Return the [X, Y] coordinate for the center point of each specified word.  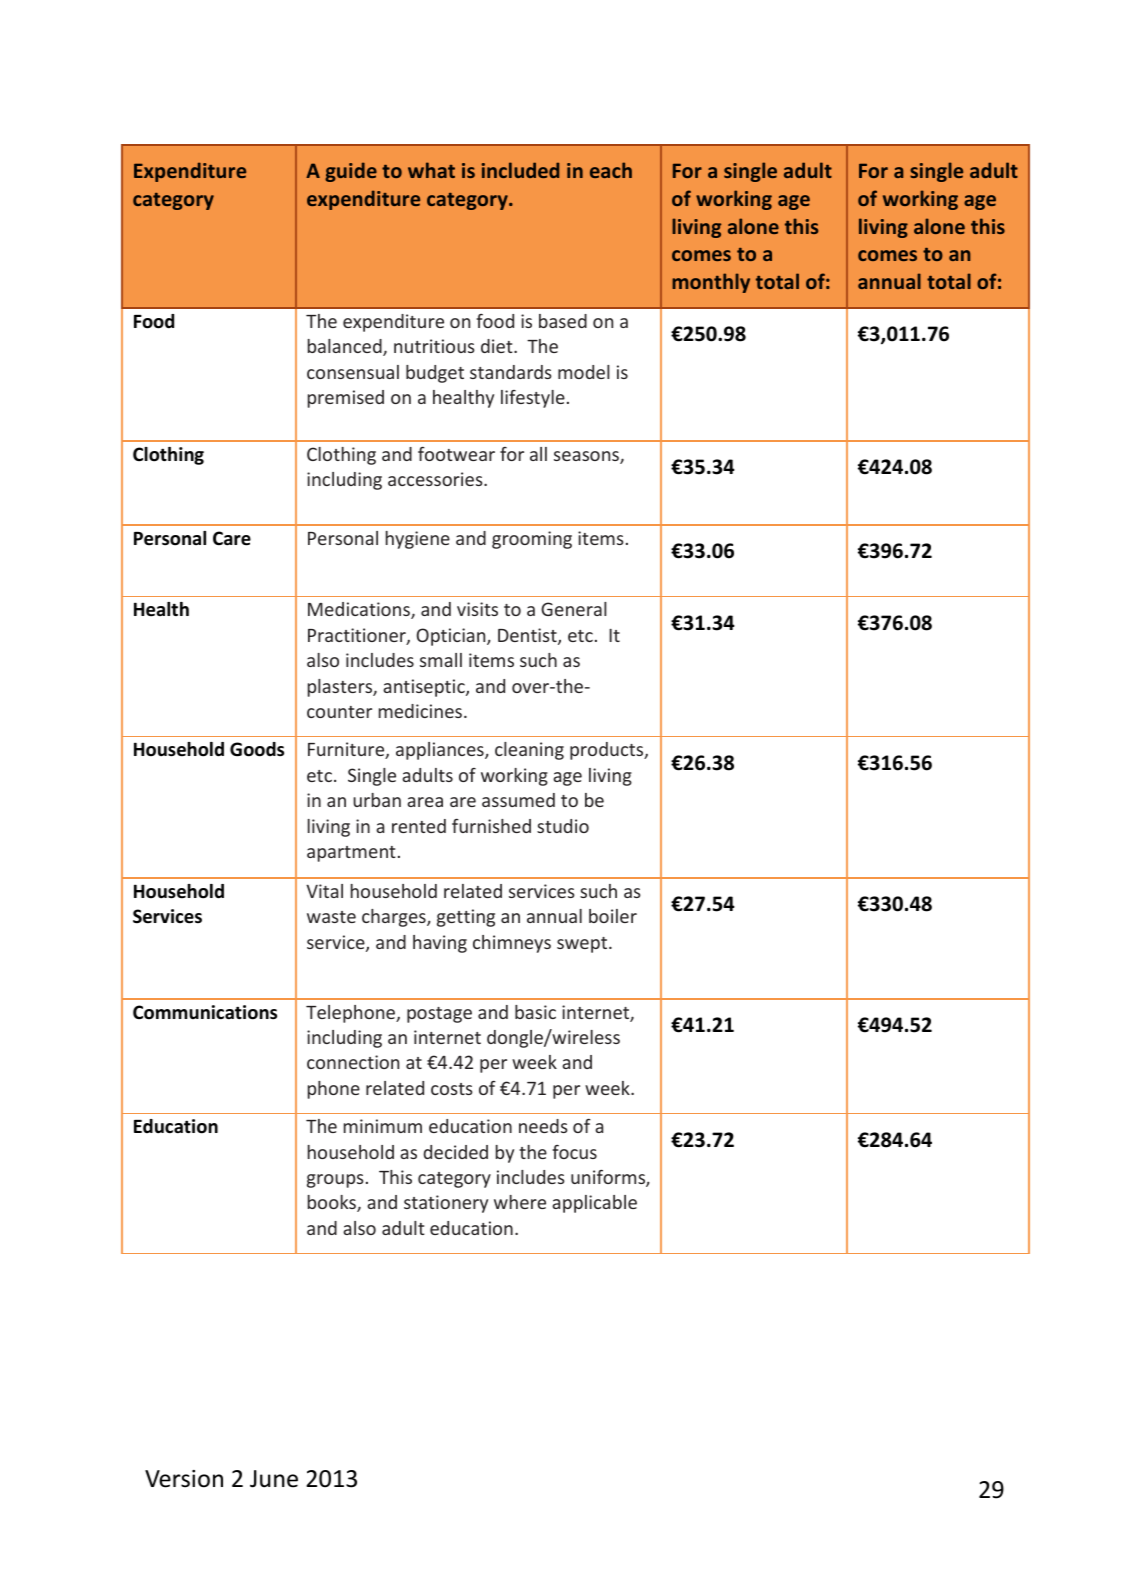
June [274, 1479]
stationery [446, 1204]
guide [351, 172]
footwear [456, 454]
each [611, 170]
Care [232, 538]
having [440, 944]
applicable [594, 1204]
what [431, 170]
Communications [205, 1012]
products [608, 751]
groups [335, 1181]
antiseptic [425, 688]
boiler [613, 916]
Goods [257, 749]
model [584, 372]
